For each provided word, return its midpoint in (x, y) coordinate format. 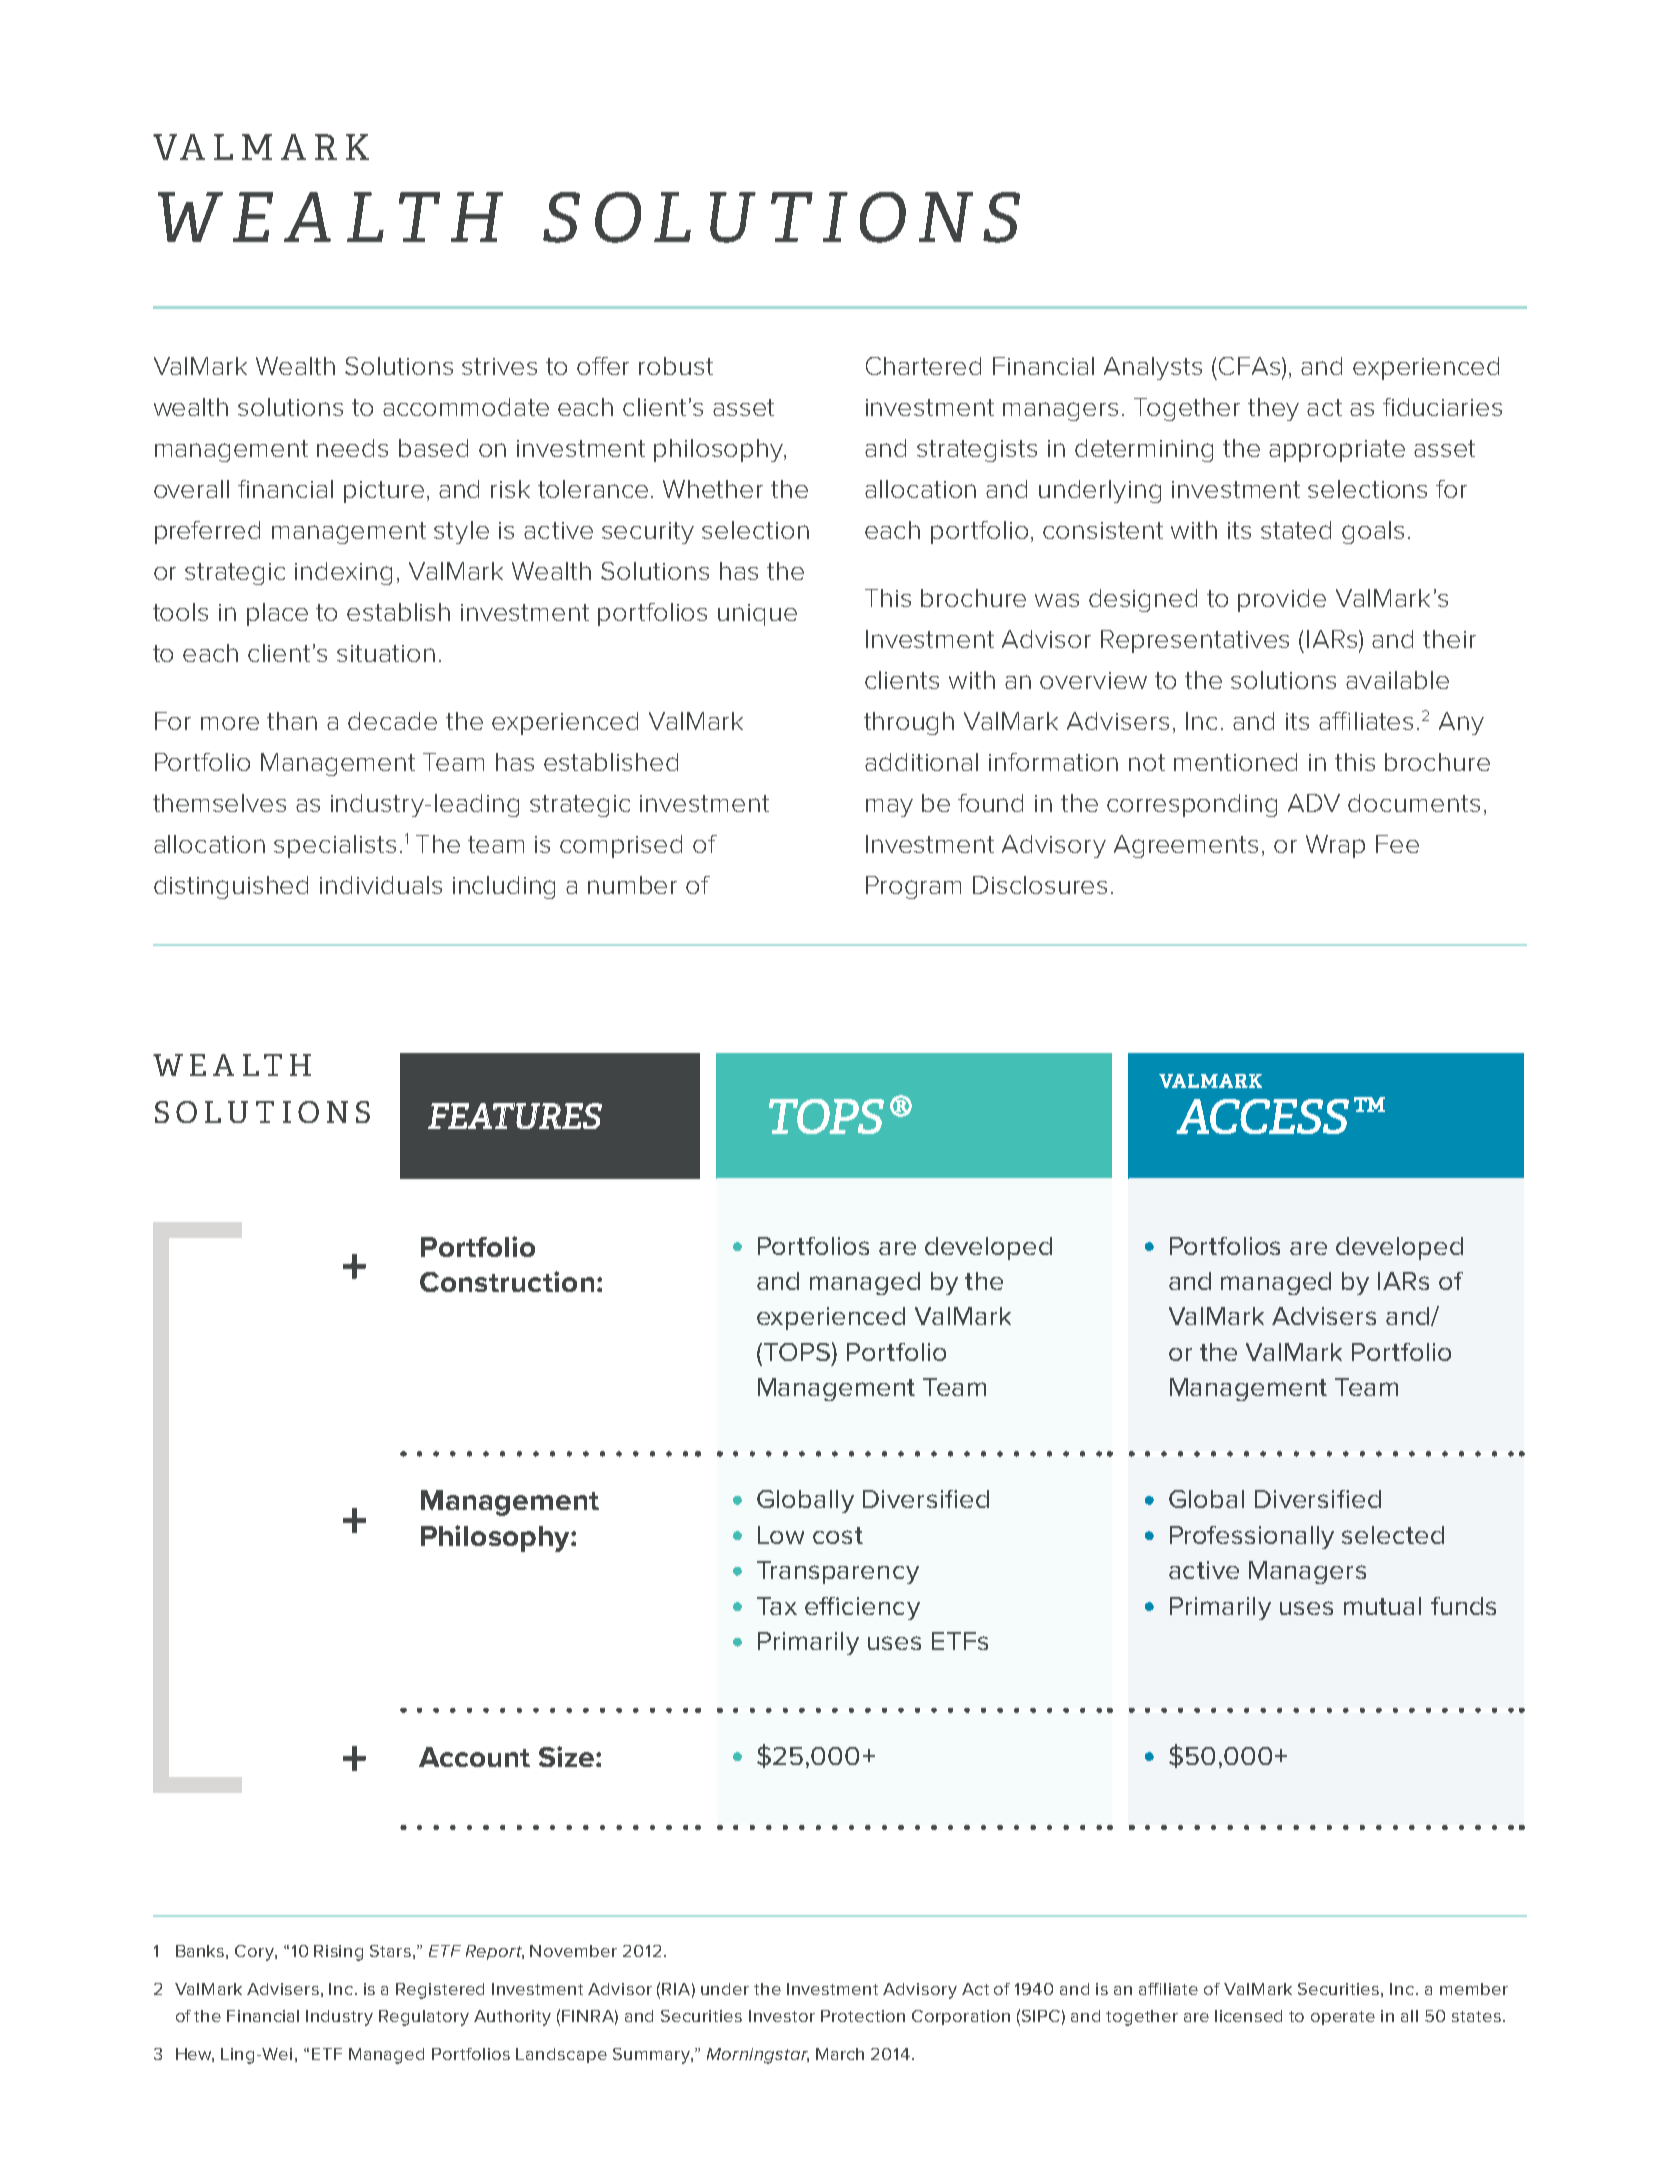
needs (352, 448)
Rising (338, 1953)
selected (1393, 1535)
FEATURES (515, 1116)
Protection (863, 2016)
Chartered (923, 366)
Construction (507, 1281)
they (1273, 409)
